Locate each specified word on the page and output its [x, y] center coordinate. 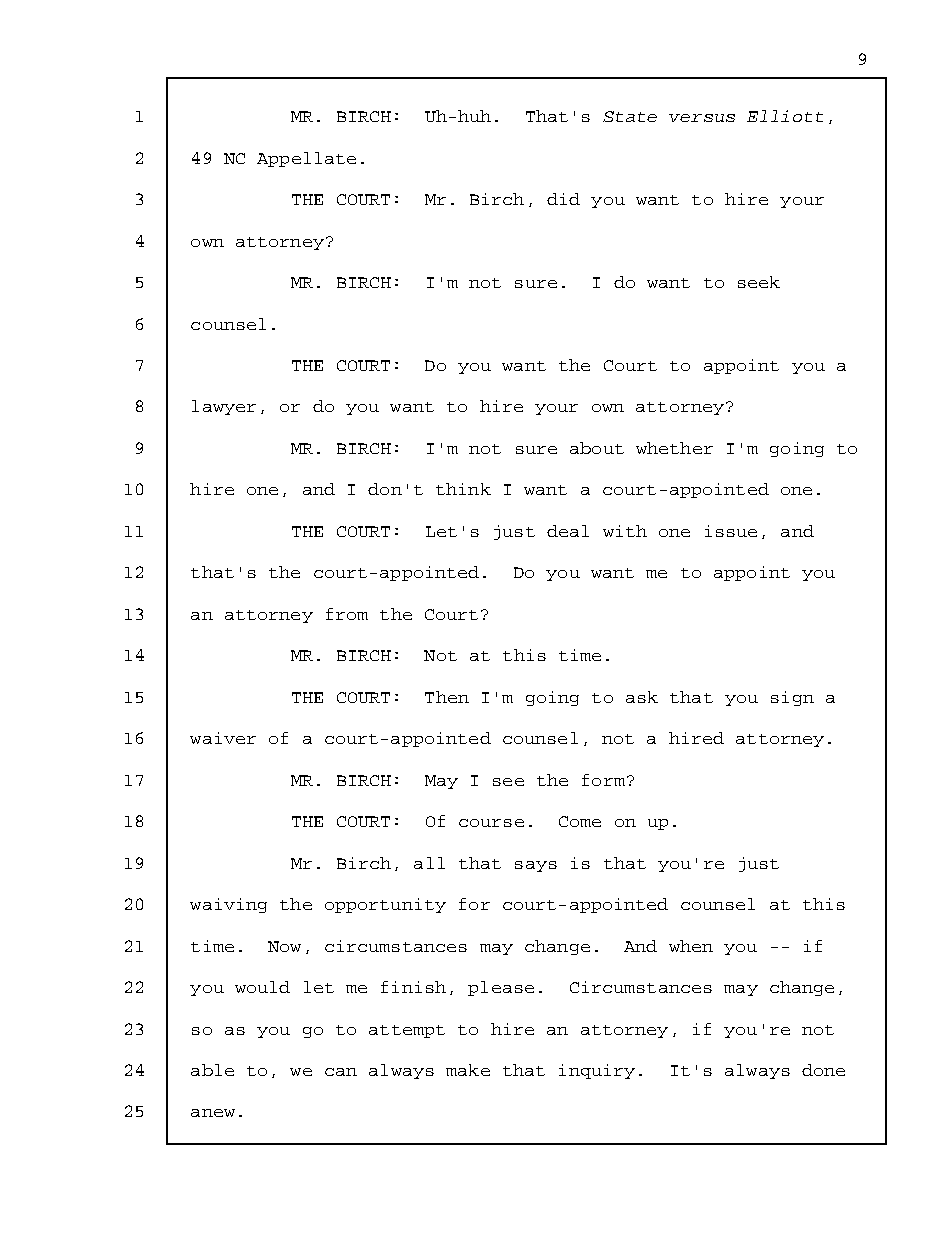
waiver [223, 738]
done [823, 1070]
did [563, 199]
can [341, 1072]
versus [702, 118]
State [630, 116]
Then [447, 697]
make [468, 1070]
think [463, 489]
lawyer [224, 407]
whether [674, 448]
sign [792, 698]
